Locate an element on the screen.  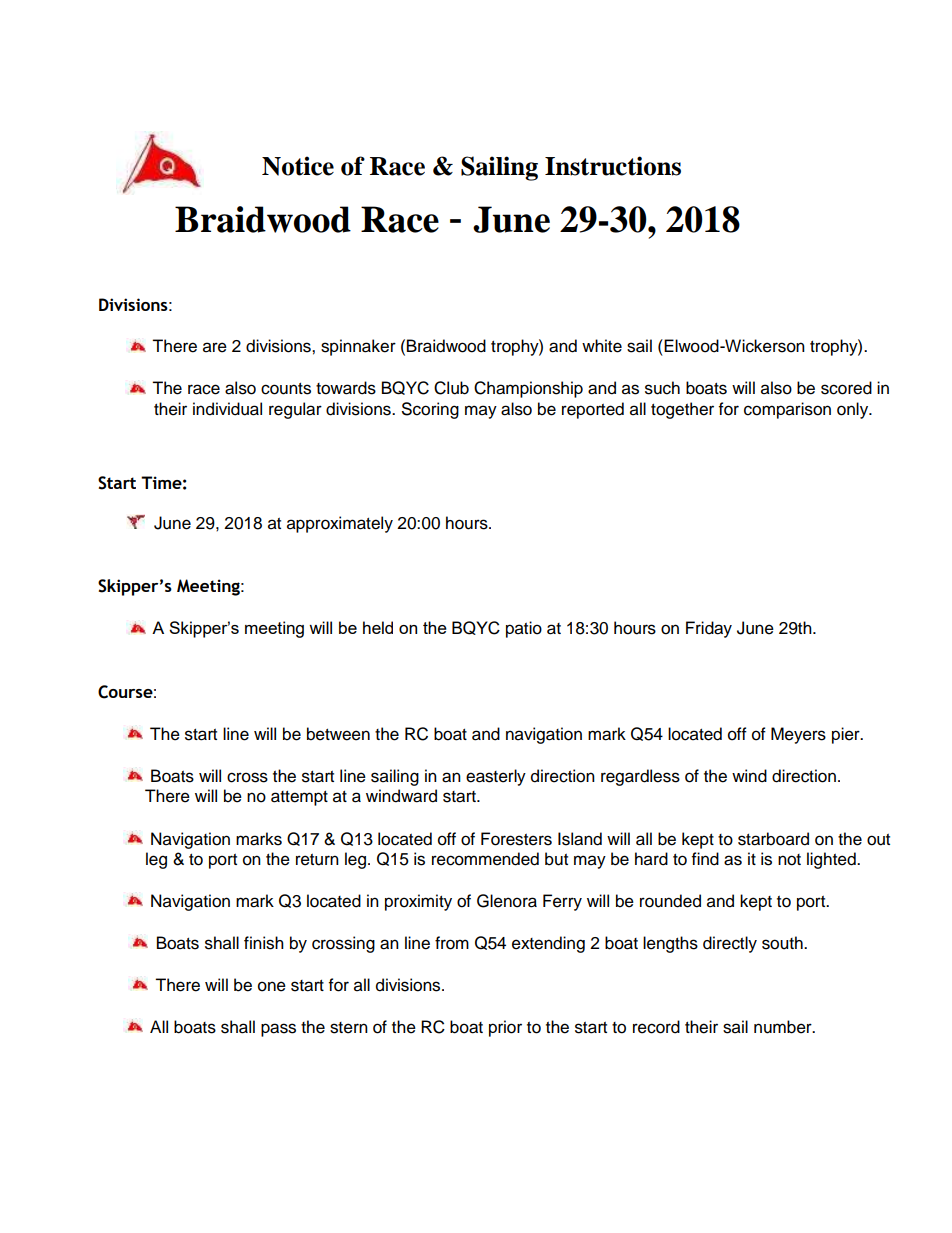
Championship is located at coordinates (528, 389).
